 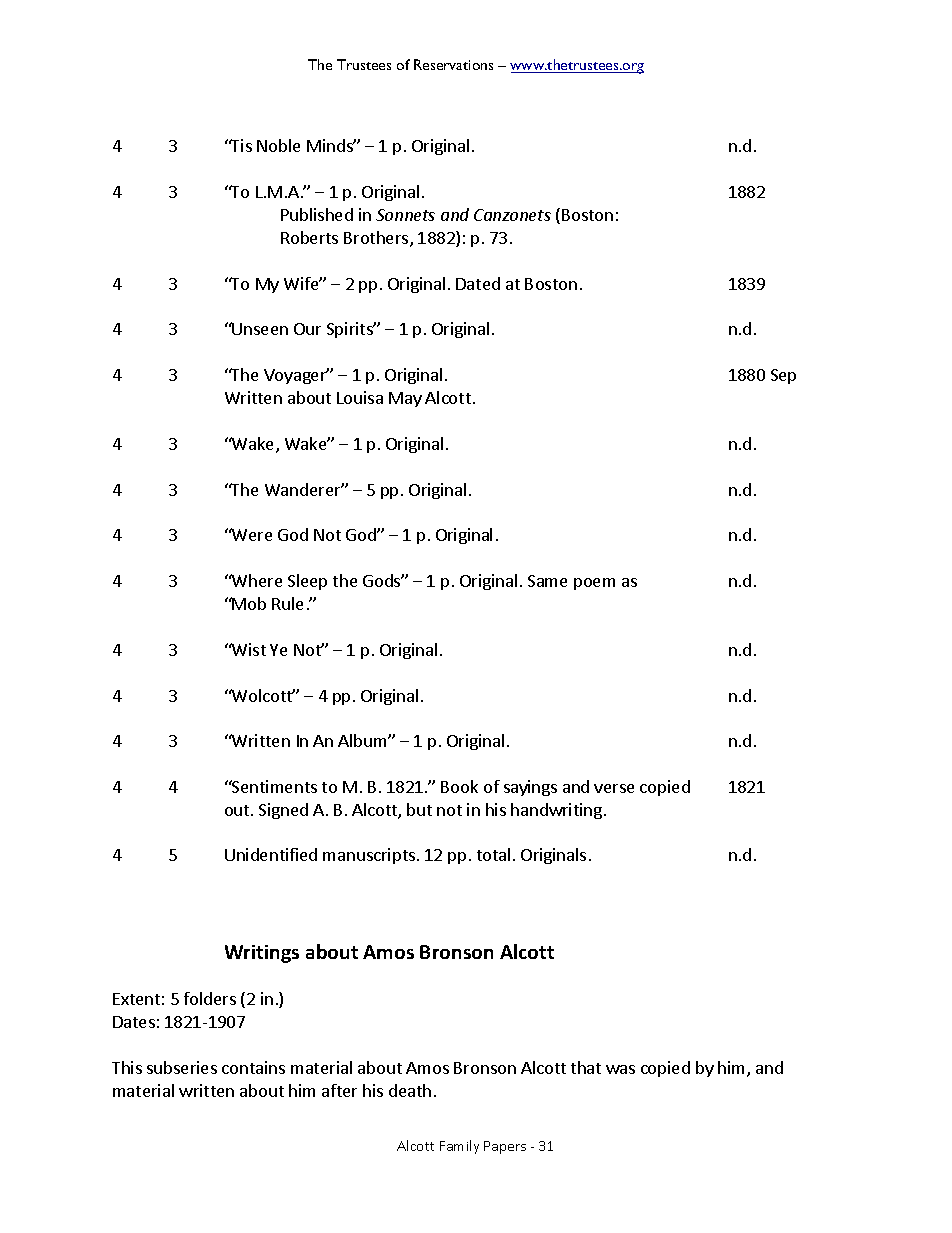 What do you see at coordinates (453, 64) in the page?
I see `Reservations` at bounding box center [453, 64].
